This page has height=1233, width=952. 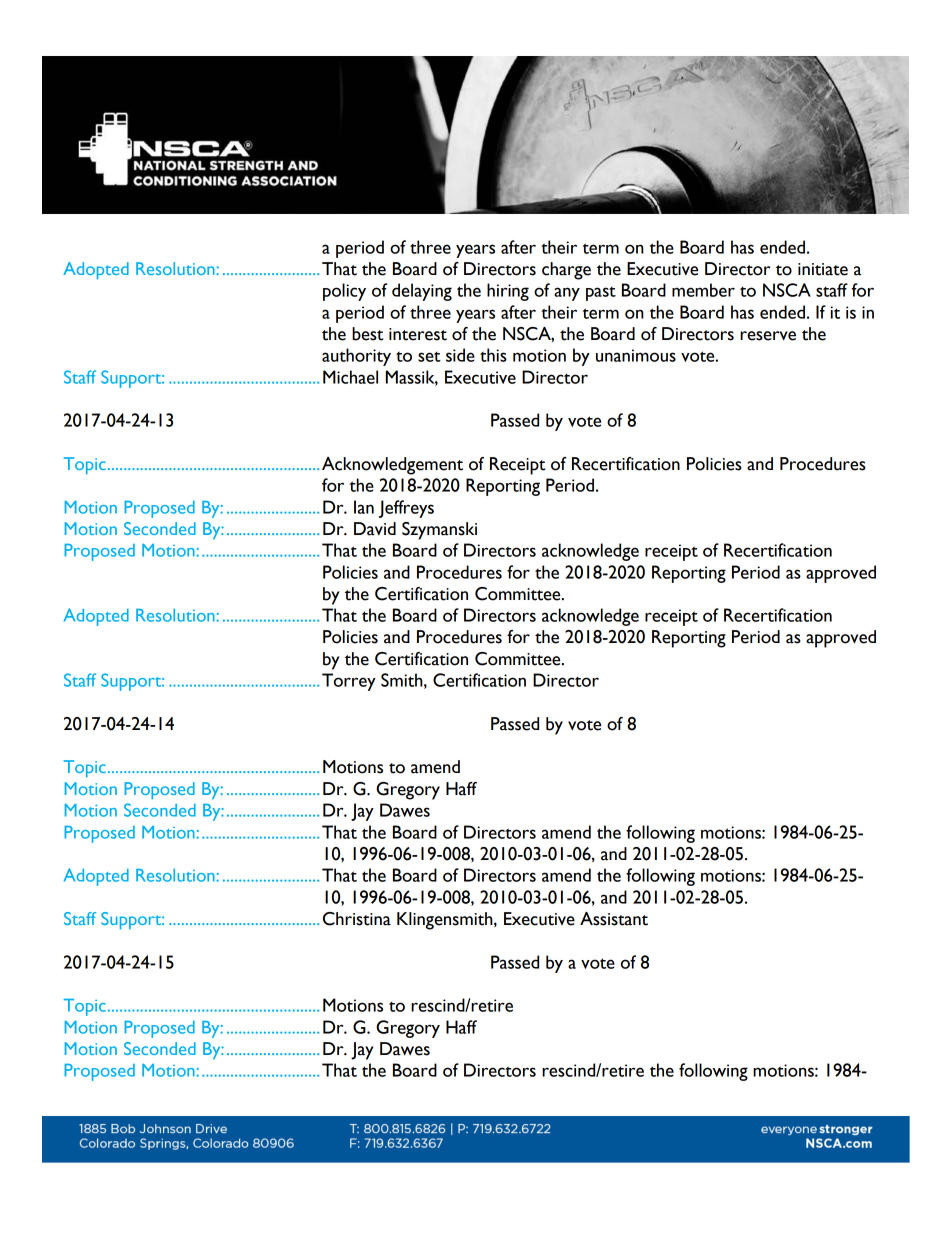 I want to click on best, so click(x=367, y=334).
